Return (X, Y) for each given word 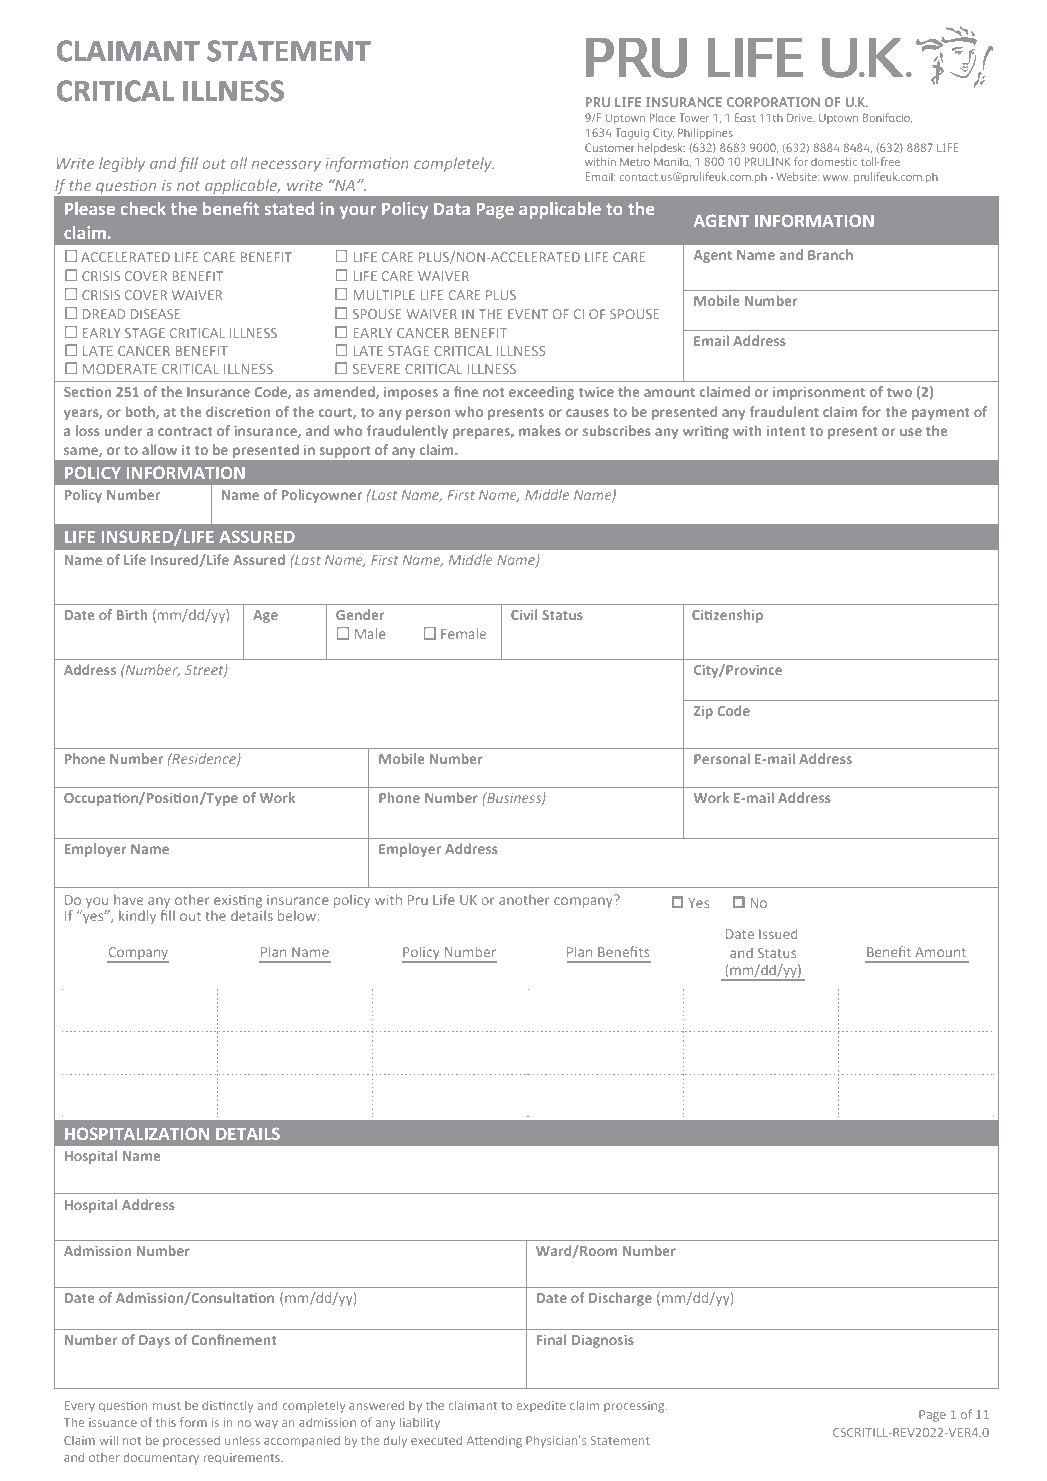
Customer (609, 147)
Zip (703, 712)
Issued (778, 934)
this (166, 1422)
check (143, 208)
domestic (834, 162)
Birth (132, 614)
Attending (494, 1442)
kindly (137, 917)
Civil (524, 614)
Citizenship (727, 616)
